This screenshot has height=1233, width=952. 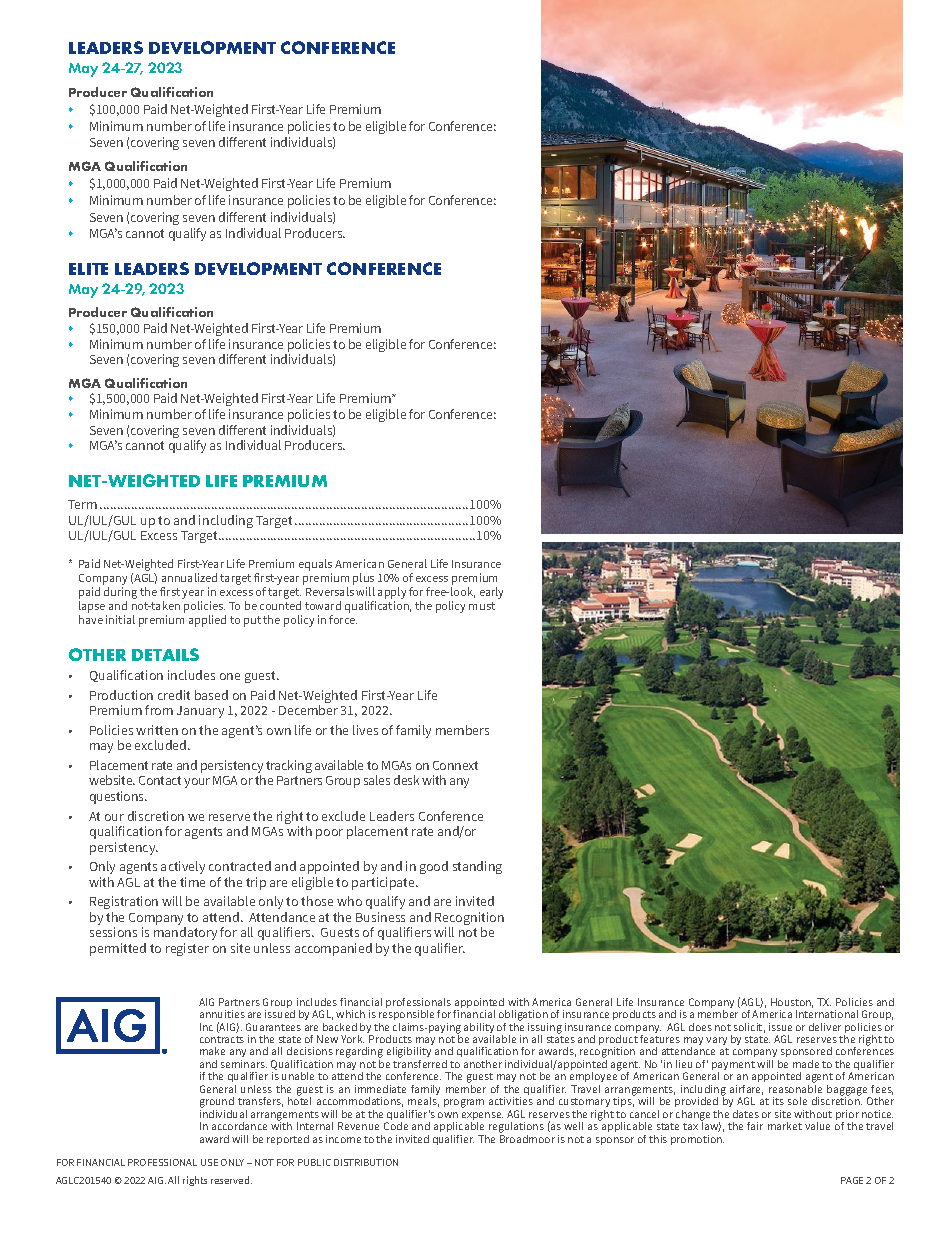 What do you see at coordinates (365, 730) in the screenshot?
I see `lives` at bounding box center [365, 730].
